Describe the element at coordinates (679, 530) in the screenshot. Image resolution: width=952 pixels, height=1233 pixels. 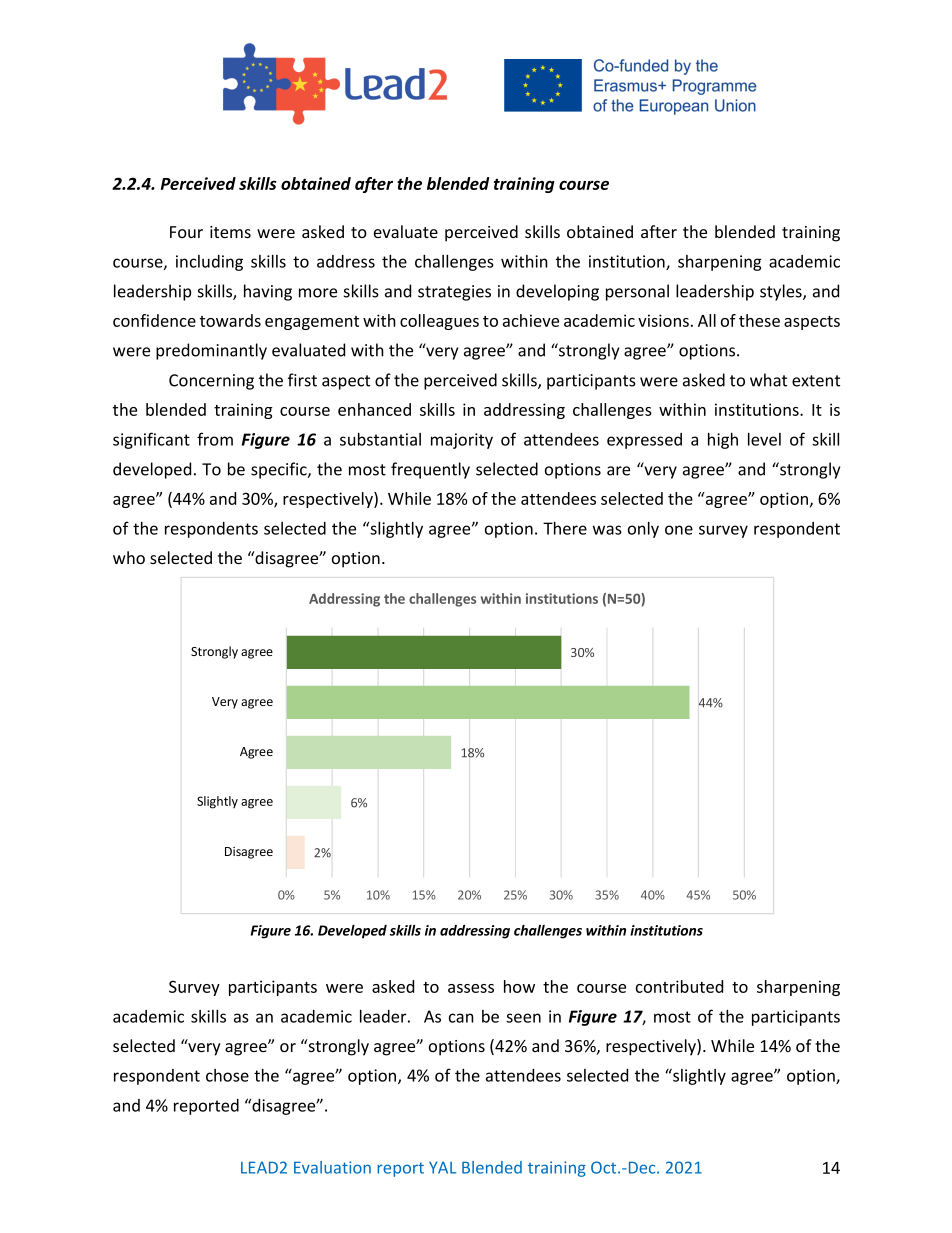
I see `one` at that location.
